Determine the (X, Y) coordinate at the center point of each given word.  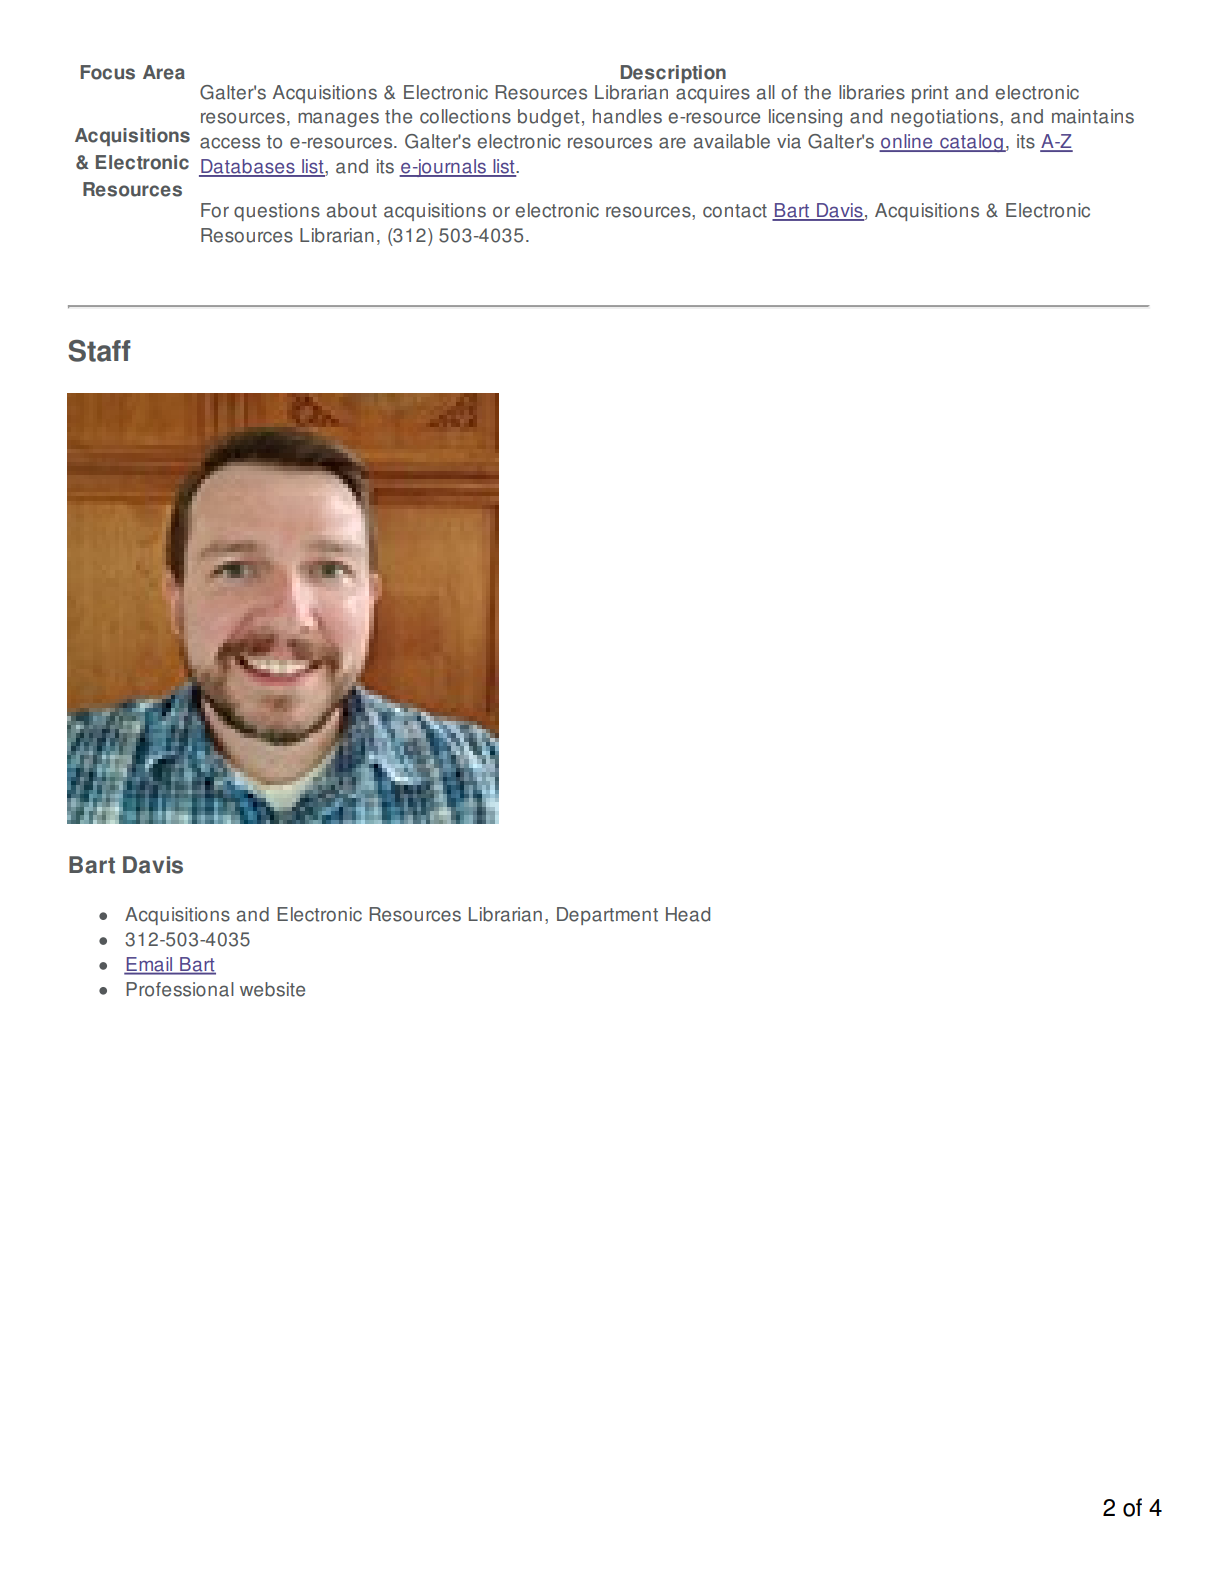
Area (164, 72)
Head (688, 914)
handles (627, 116)
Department (607, 916)
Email (149, 965)
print (930, 94)
